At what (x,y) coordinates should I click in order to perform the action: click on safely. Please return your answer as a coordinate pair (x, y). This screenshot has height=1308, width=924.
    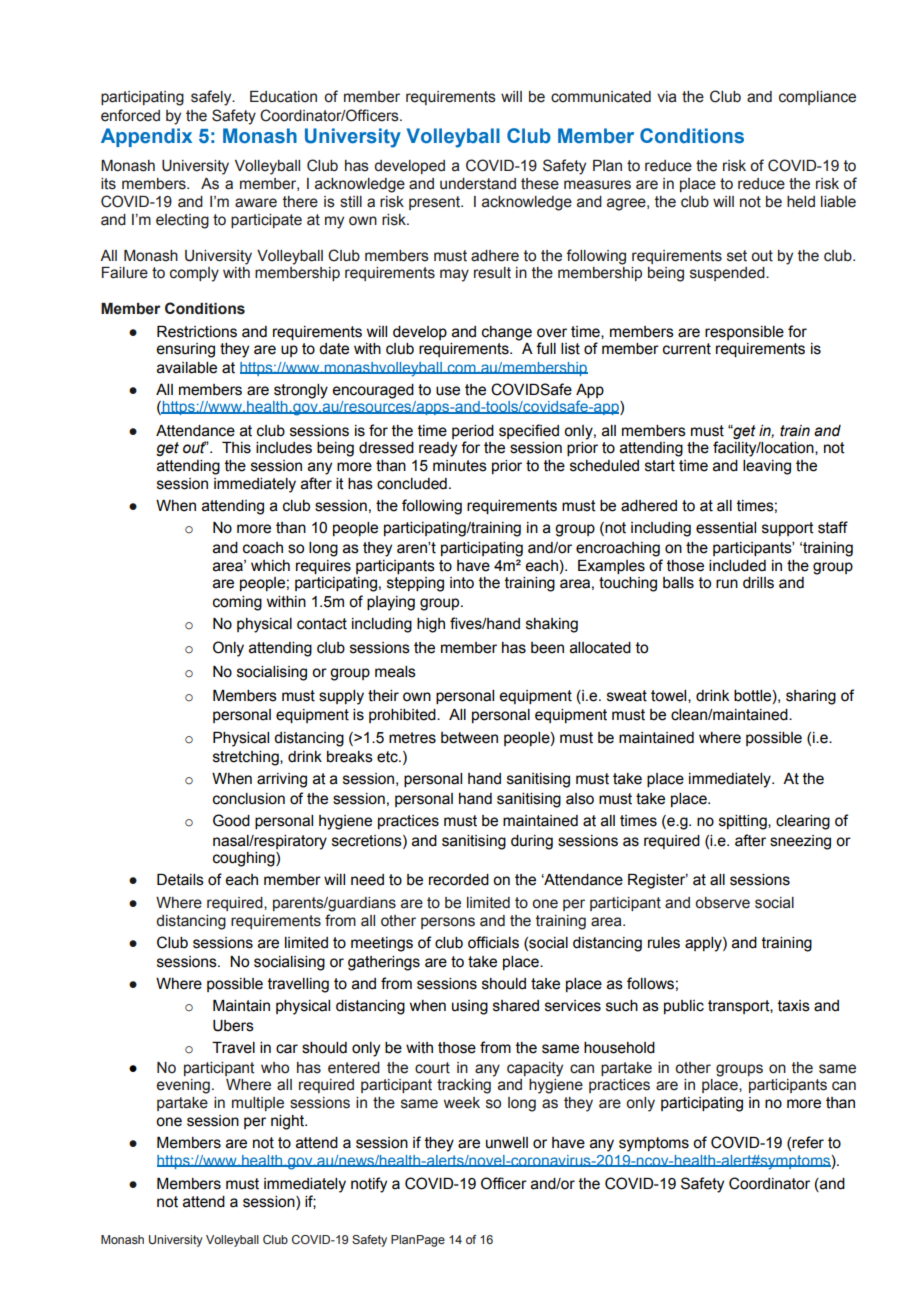
    Looking at the image, I should click on (212, 98).
